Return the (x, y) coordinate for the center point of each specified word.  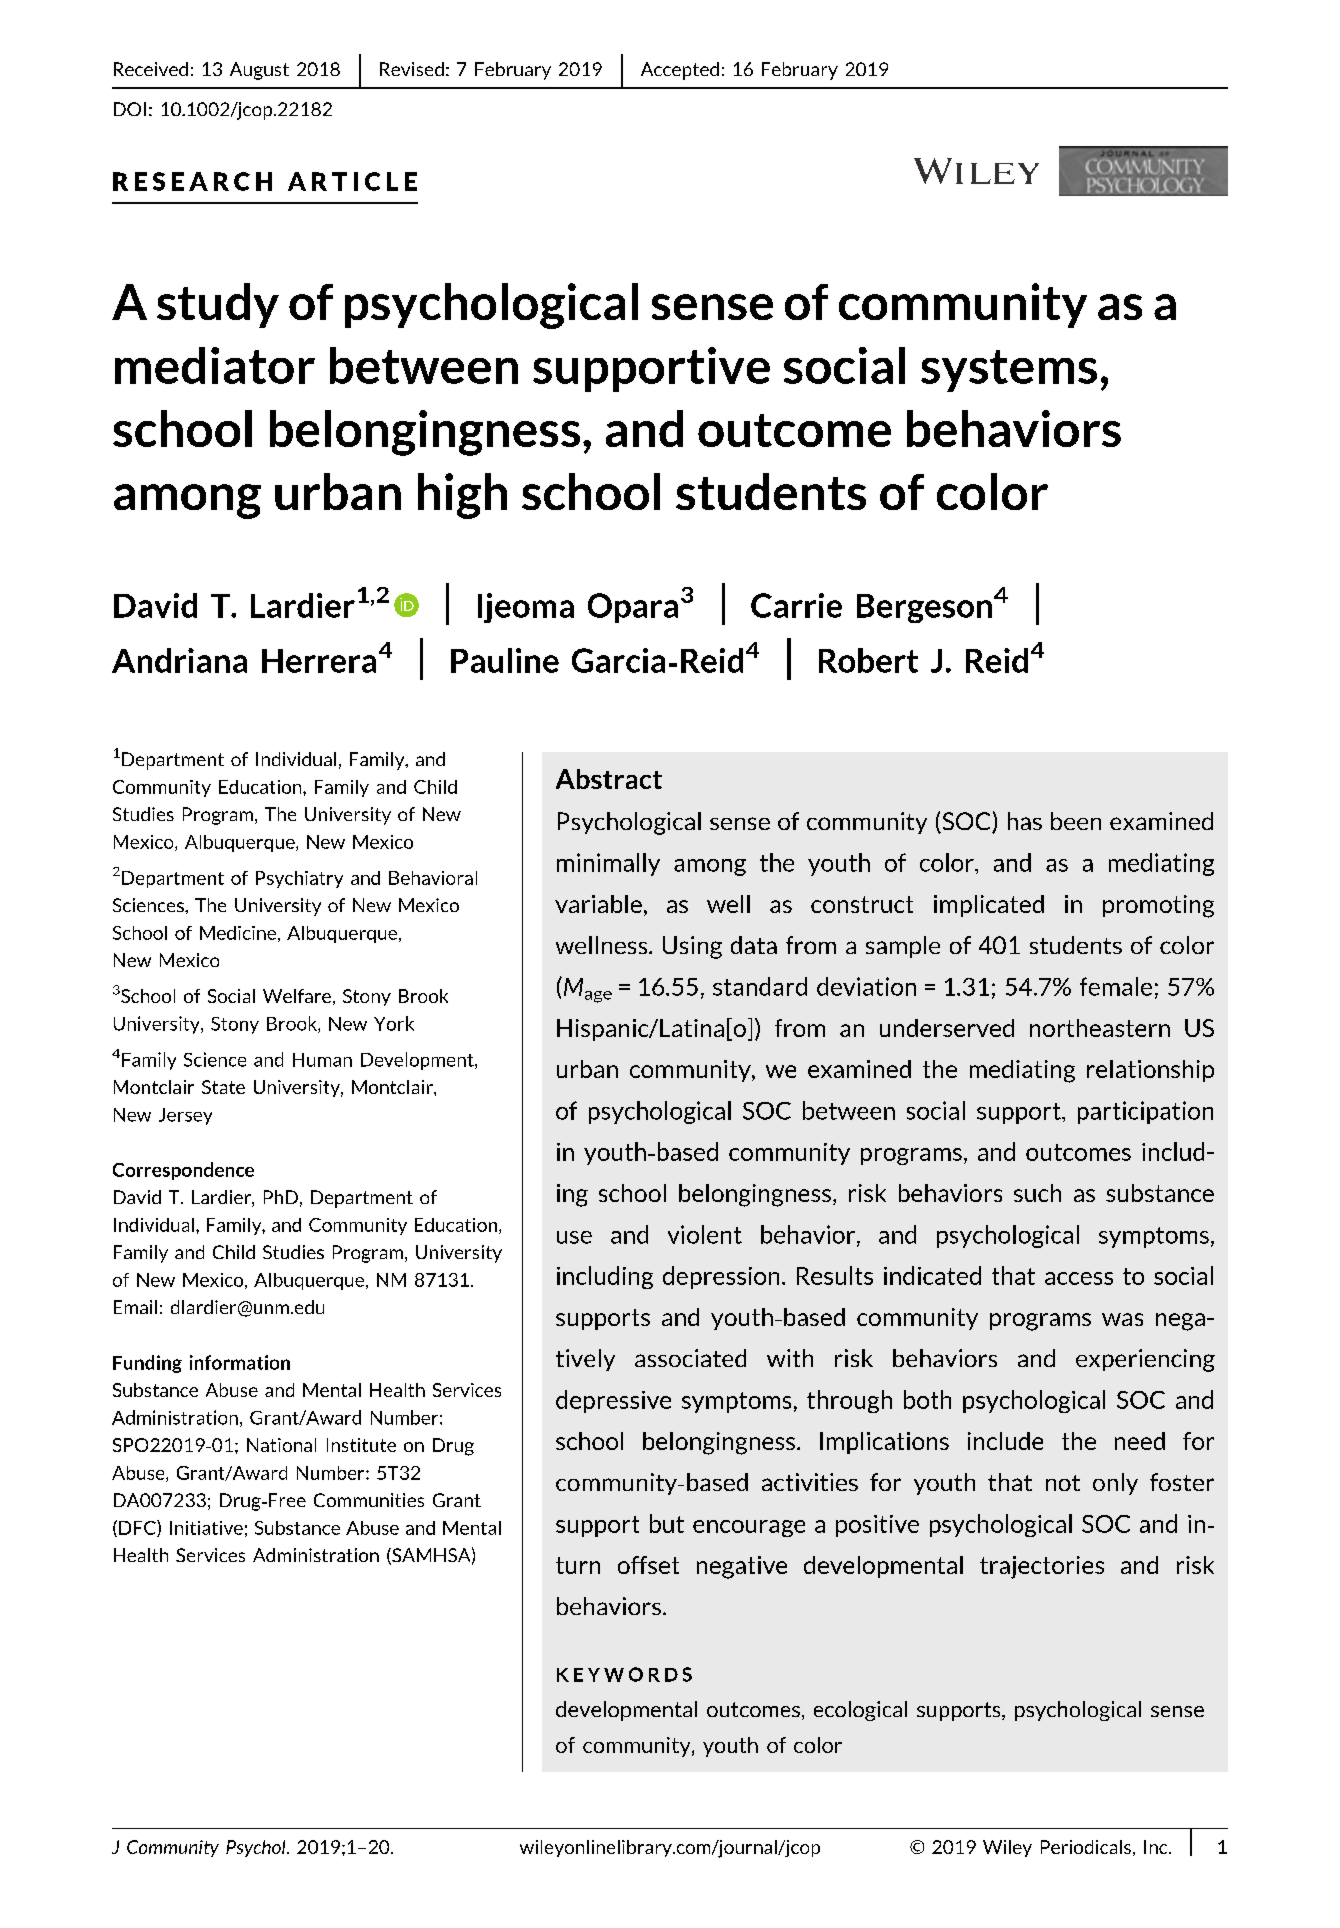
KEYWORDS (624, 1674)
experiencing (1145, 1360)
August (259, 71)
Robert (868, 660)
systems (1009, 371)
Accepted (680, 71)
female (1116, 986)
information (240, 1362)
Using (692, 947)
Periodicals (1086, 1847)
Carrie (796, 605)
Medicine (238, 933)
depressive (613, 1401)
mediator (215, 365)
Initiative (206, 1528)
